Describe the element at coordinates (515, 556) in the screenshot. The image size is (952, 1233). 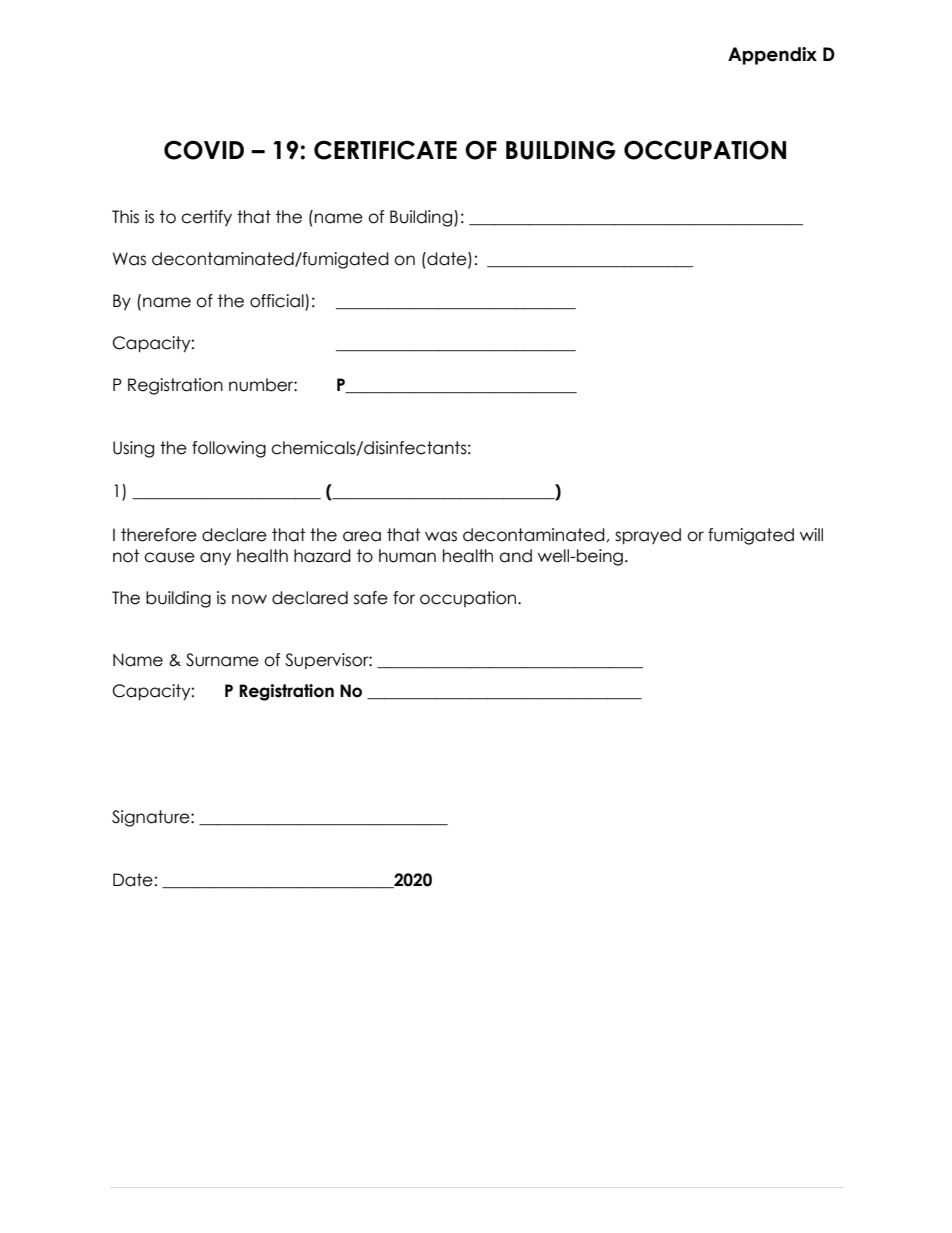
I see `and` at that location.
